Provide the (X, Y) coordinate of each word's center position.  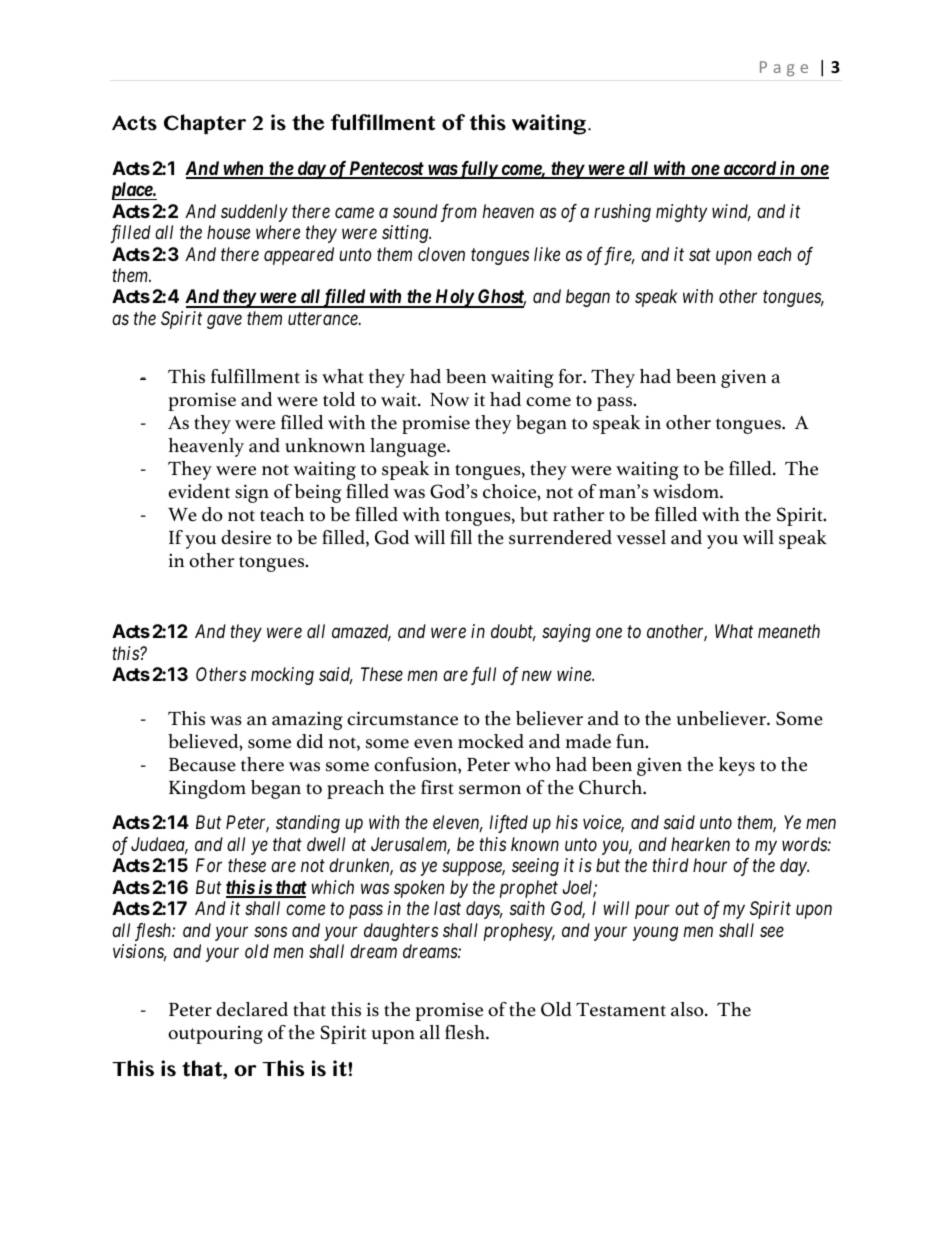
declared (252, 1009)
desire (246, 537)
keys (737, 766)
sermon (490, 790)
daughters (401, 932)
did (310, 741)
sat (700, 254)
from (459, 213)
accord (749, 169)
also (688, 1009)
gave (224, 322)
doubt (513, 632)
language (409, 447)
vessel (641, 537)
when (243, 169)
